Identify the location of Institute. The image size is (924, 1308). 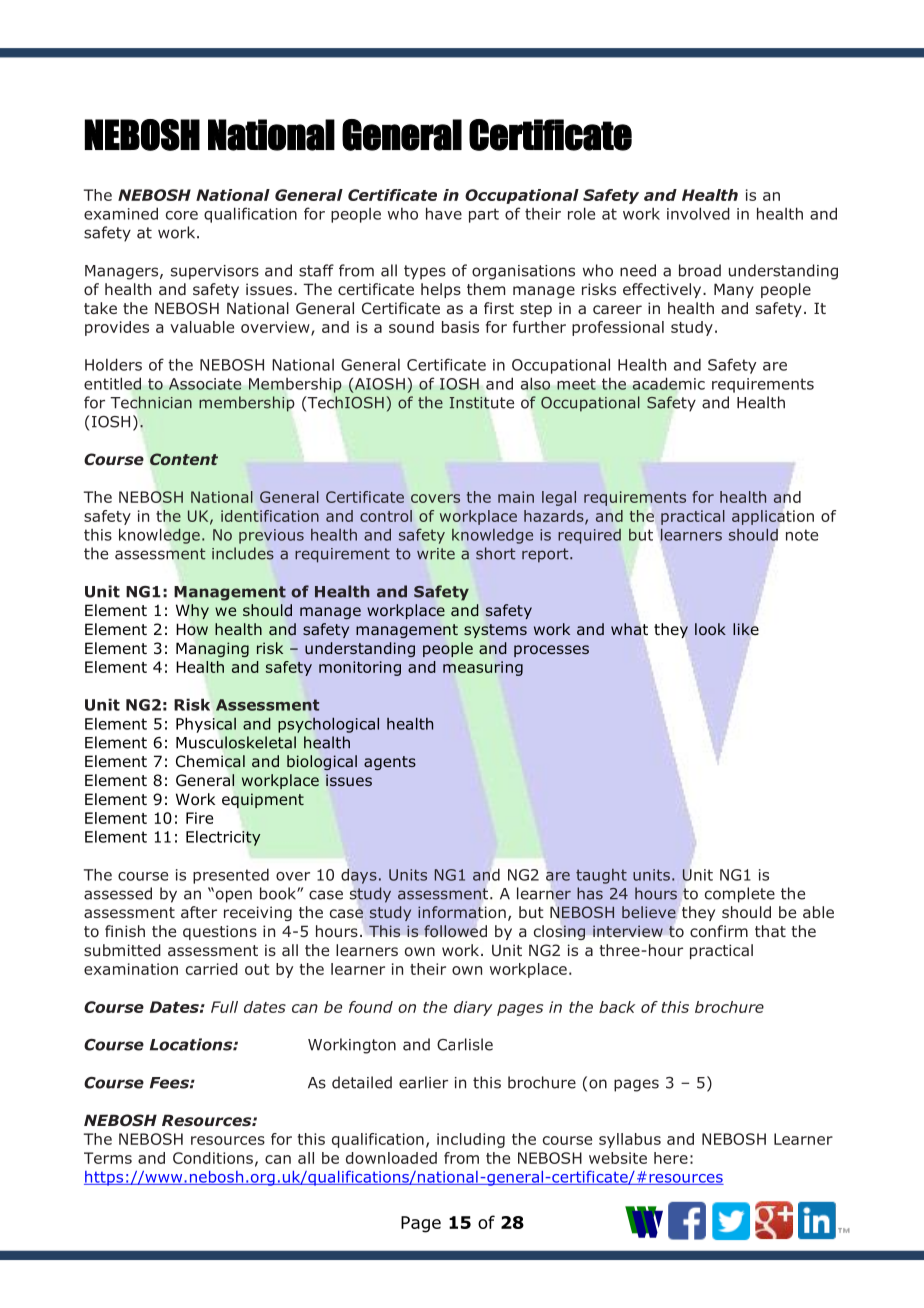
(482, 403).
